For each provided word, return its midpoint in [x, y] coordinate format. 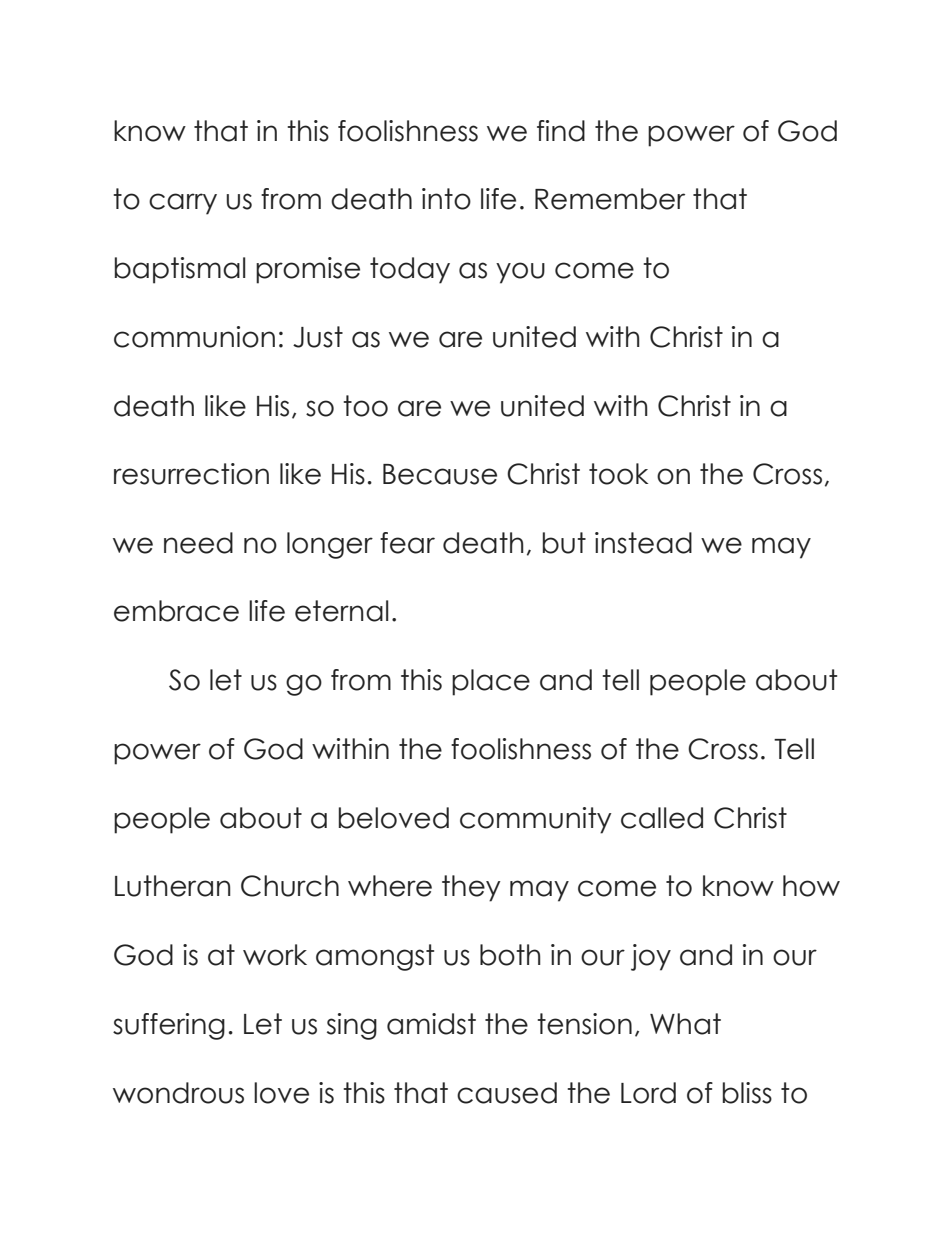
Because [440, 474]
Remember [610, 199]
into [446, 199]
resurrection [191, 474]
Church [290, 886]
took [618, 474]
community [536, 820]
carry [183, 204]
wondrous [178, 1093]
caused [507, 1093]
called [662, 818]
